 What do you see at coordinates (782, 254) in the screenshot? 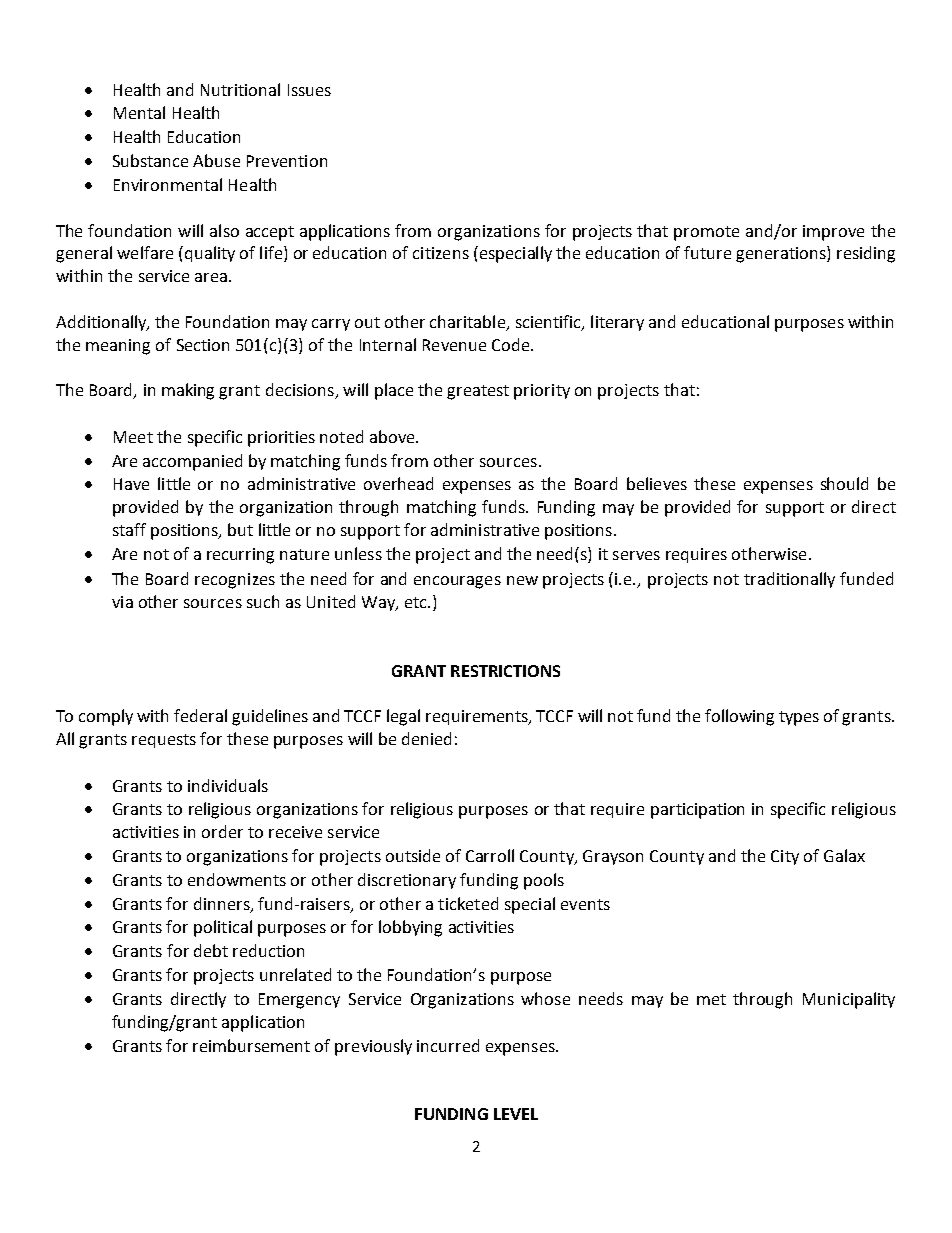
I see `generations` at bounding box center [782, 254].
